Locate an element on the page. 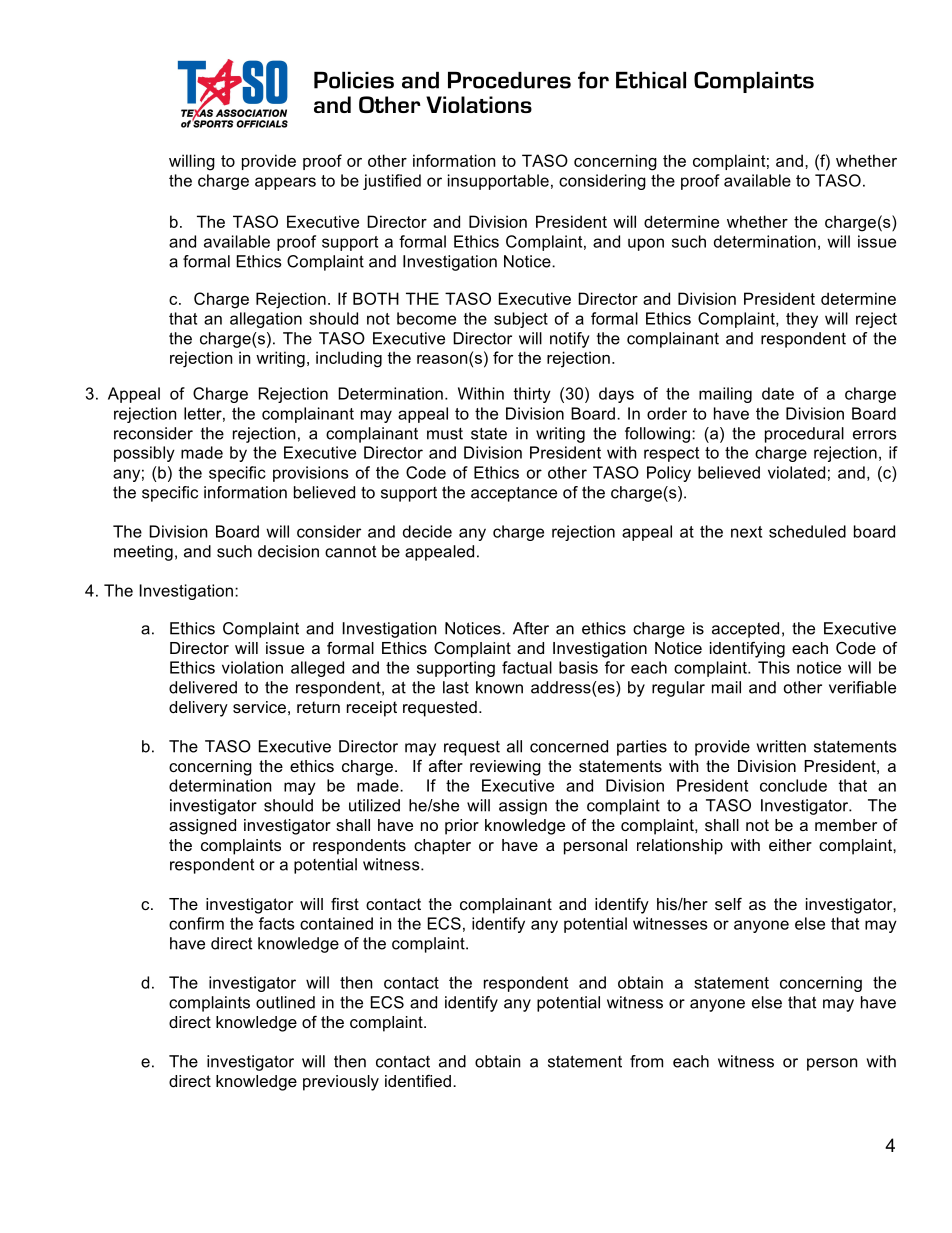 This page has width=952, height=1233. outlined is located at coordinates (285, 1002).
